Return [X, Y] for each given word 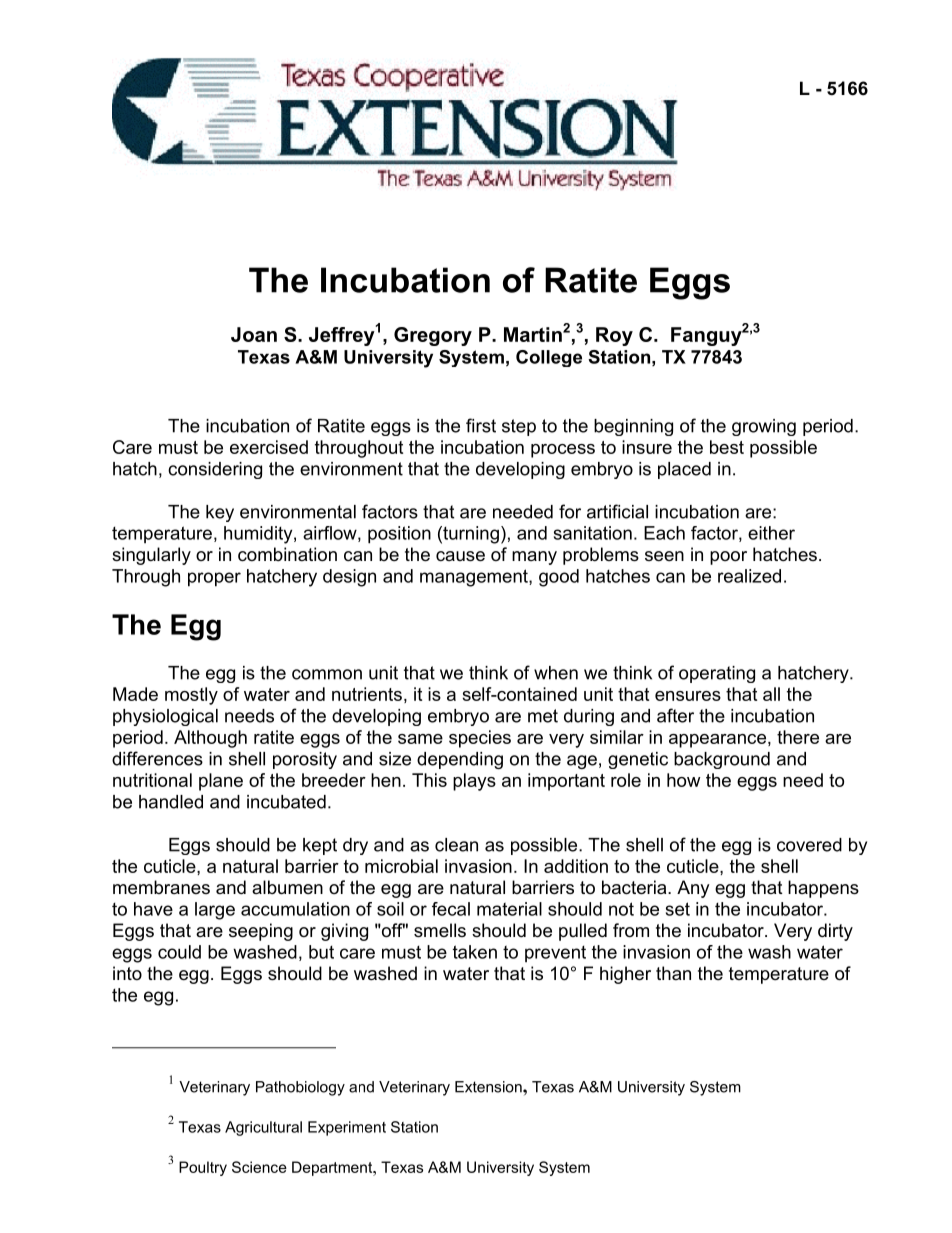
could [179, 952]
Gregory [433, 336]
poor [728, 558]
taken [475, 952]
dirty [835, 932]
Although [210, 739]
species [480, 739]
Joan [254, 334]
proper [214, 579]
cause [460, 556]
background [722, 760]
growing [764, 427]
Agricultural [263, 1128]
